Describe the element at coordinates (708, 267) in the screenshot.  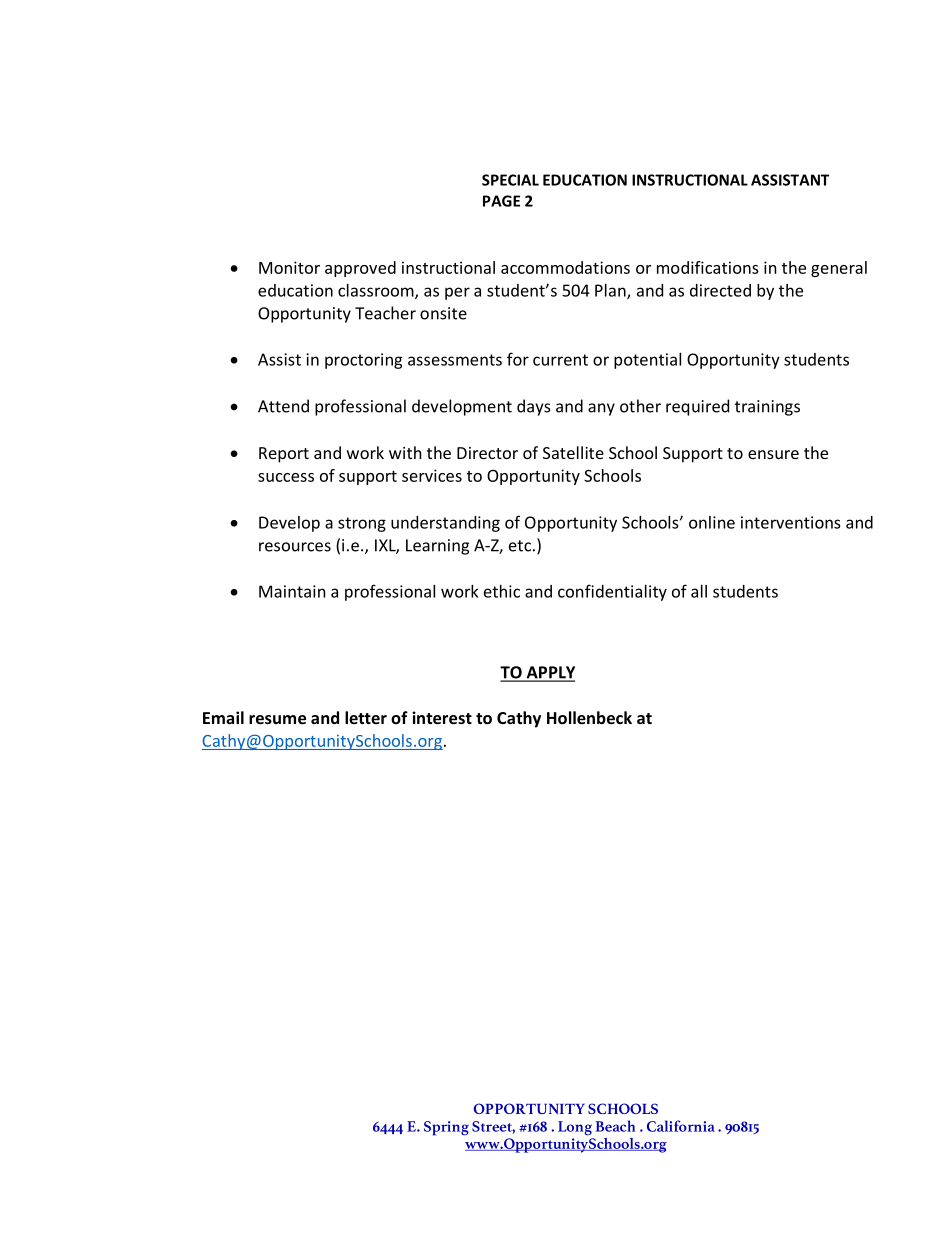
I see `modifications` at that location.
